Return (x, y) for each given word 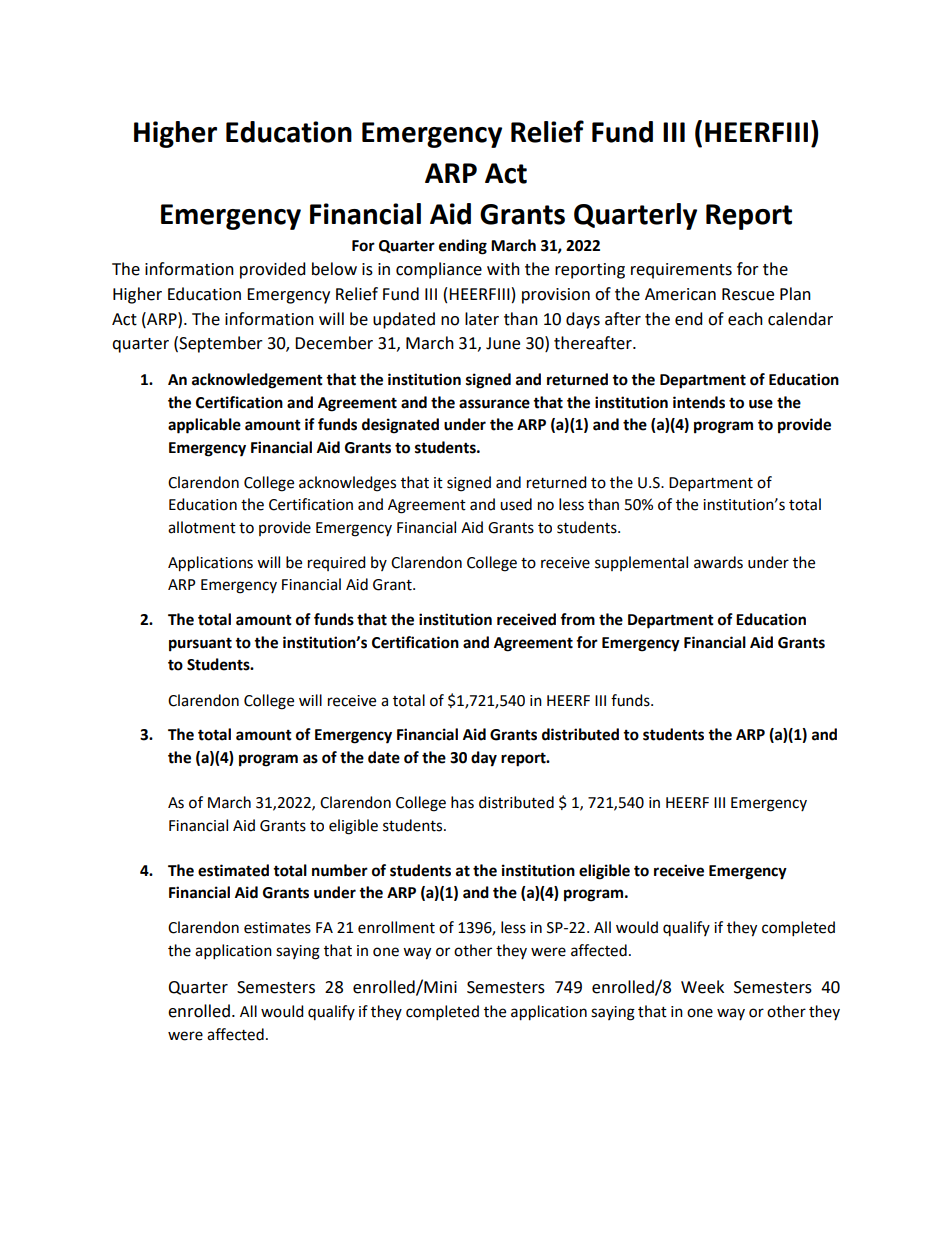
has (462, 802)
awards (718, 562)
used (516, 504)
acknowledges (347, 484)
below (334, 269)
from (577, 619)
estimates (277, 928)
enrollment (396, 927)
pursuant (200, 644)
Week (702, 987)
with (503, 269)
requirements (681, 271)
